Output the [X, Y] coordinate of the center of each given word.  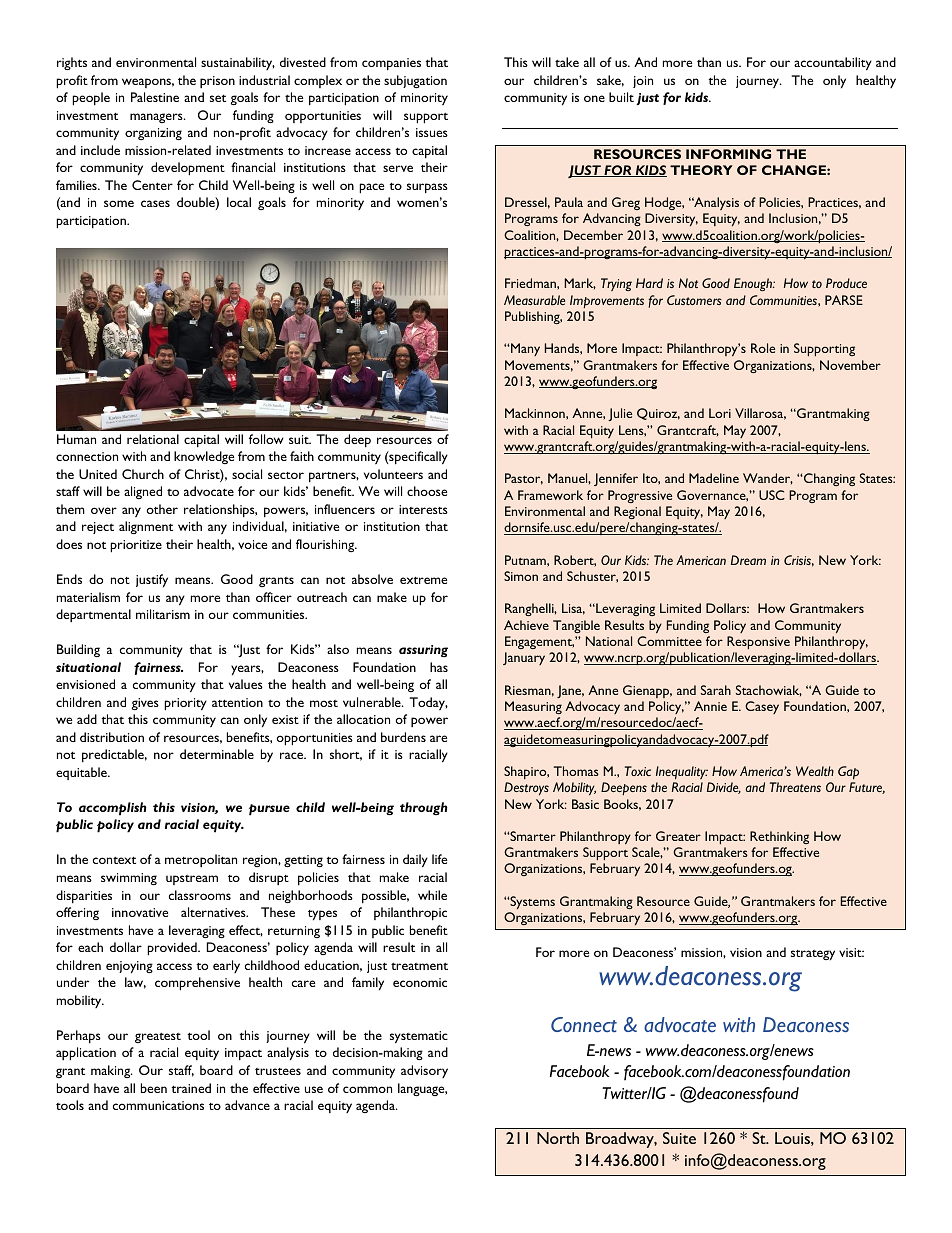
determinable [217, 754]
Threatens [795, 787]
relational [153, 439]
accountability [833, 64]
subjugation [415, 81]
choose [427, 491]
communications [158, 1105]
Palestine [155, 97]
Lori [720, 413]
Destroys [526, 788]
